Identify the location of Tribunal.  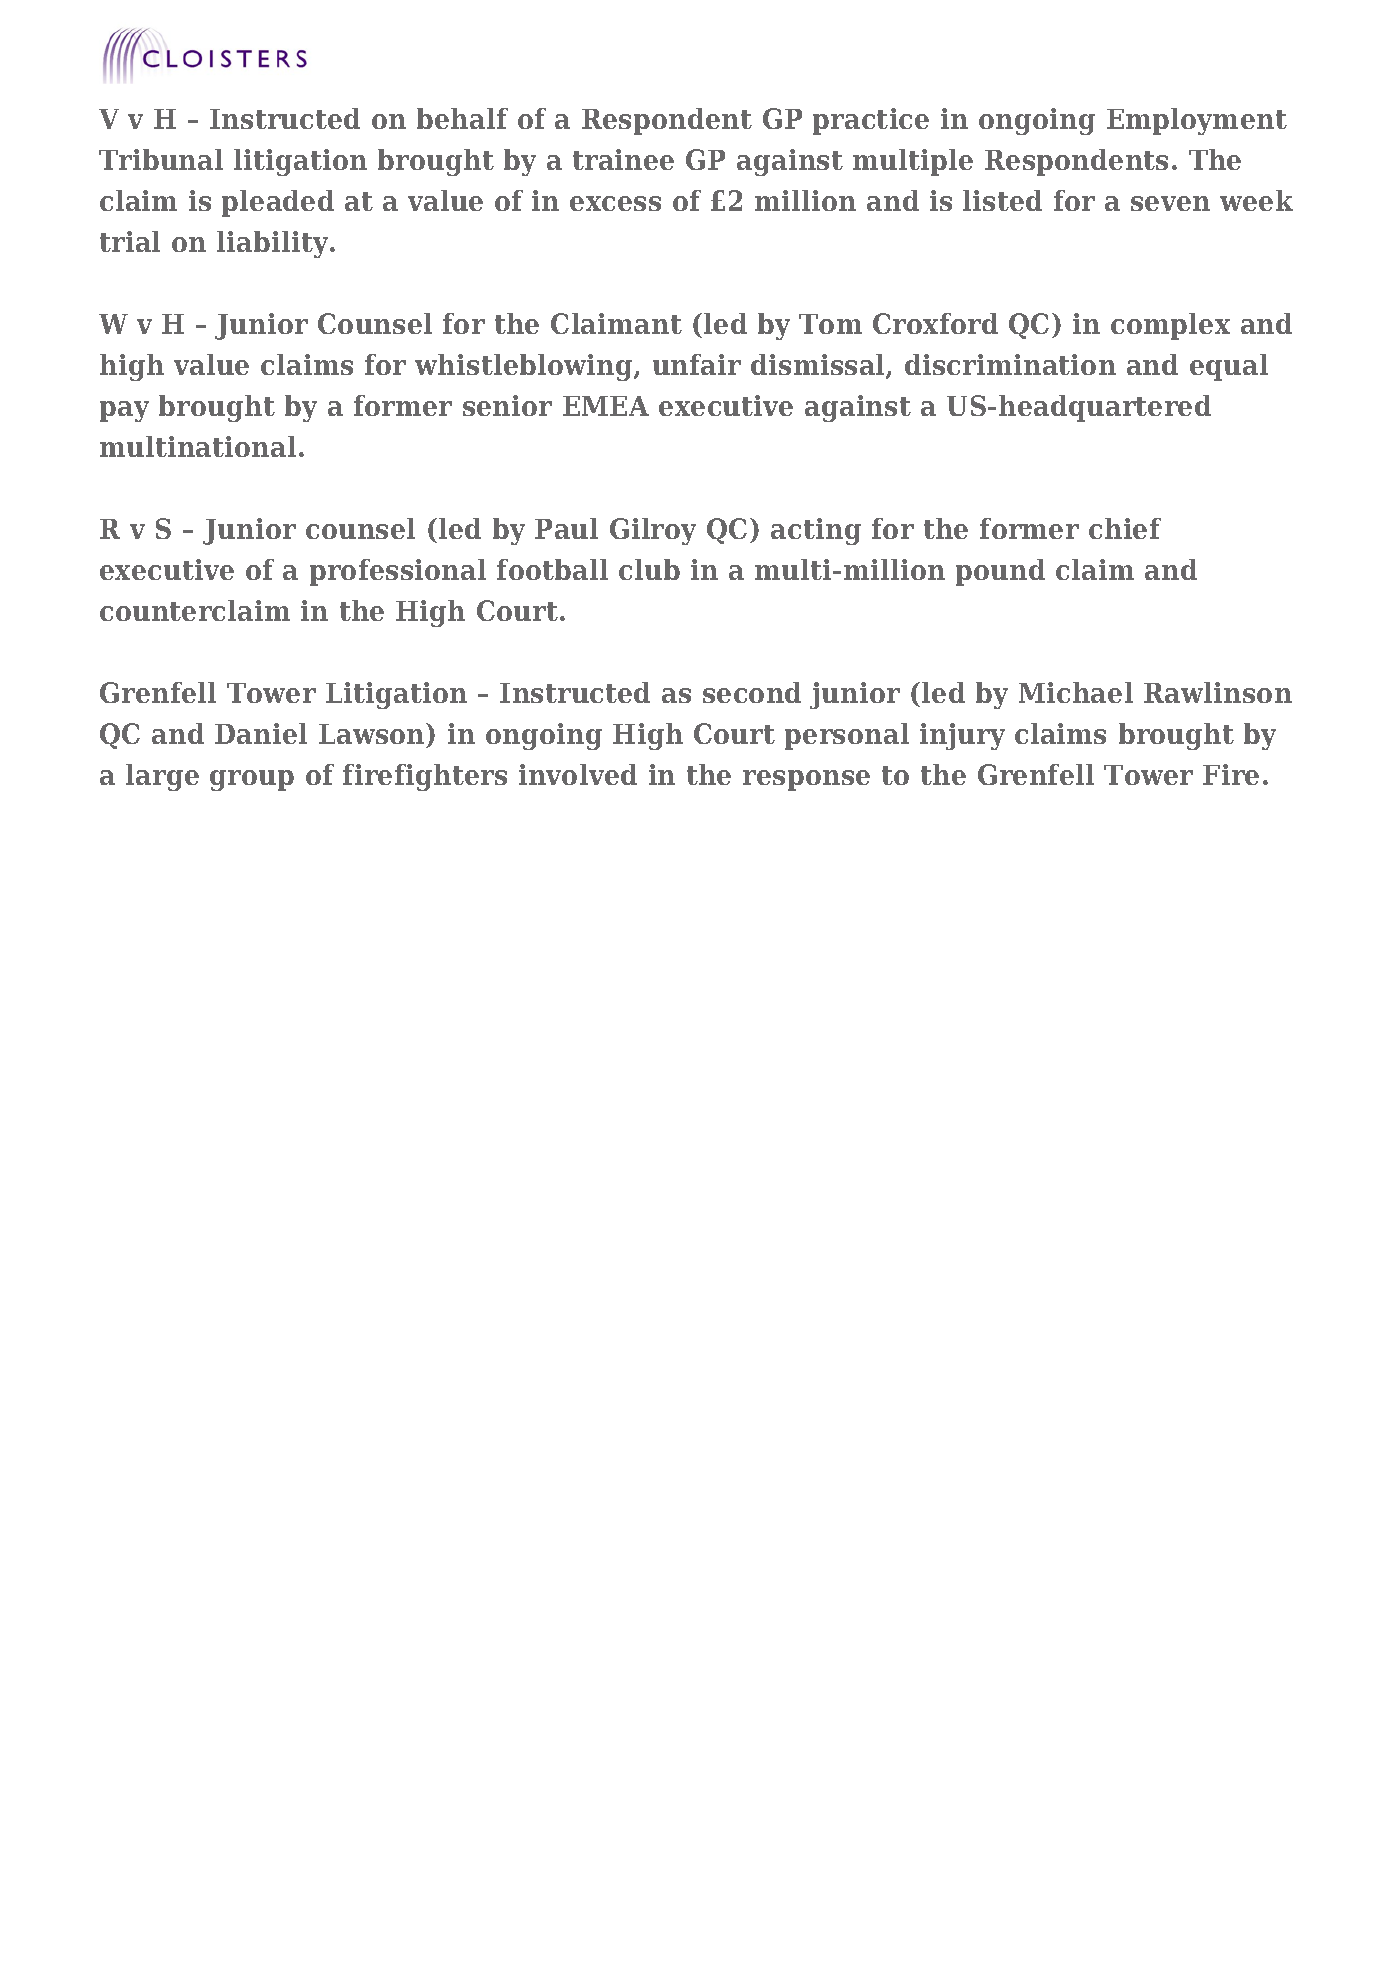
(161, 159).
